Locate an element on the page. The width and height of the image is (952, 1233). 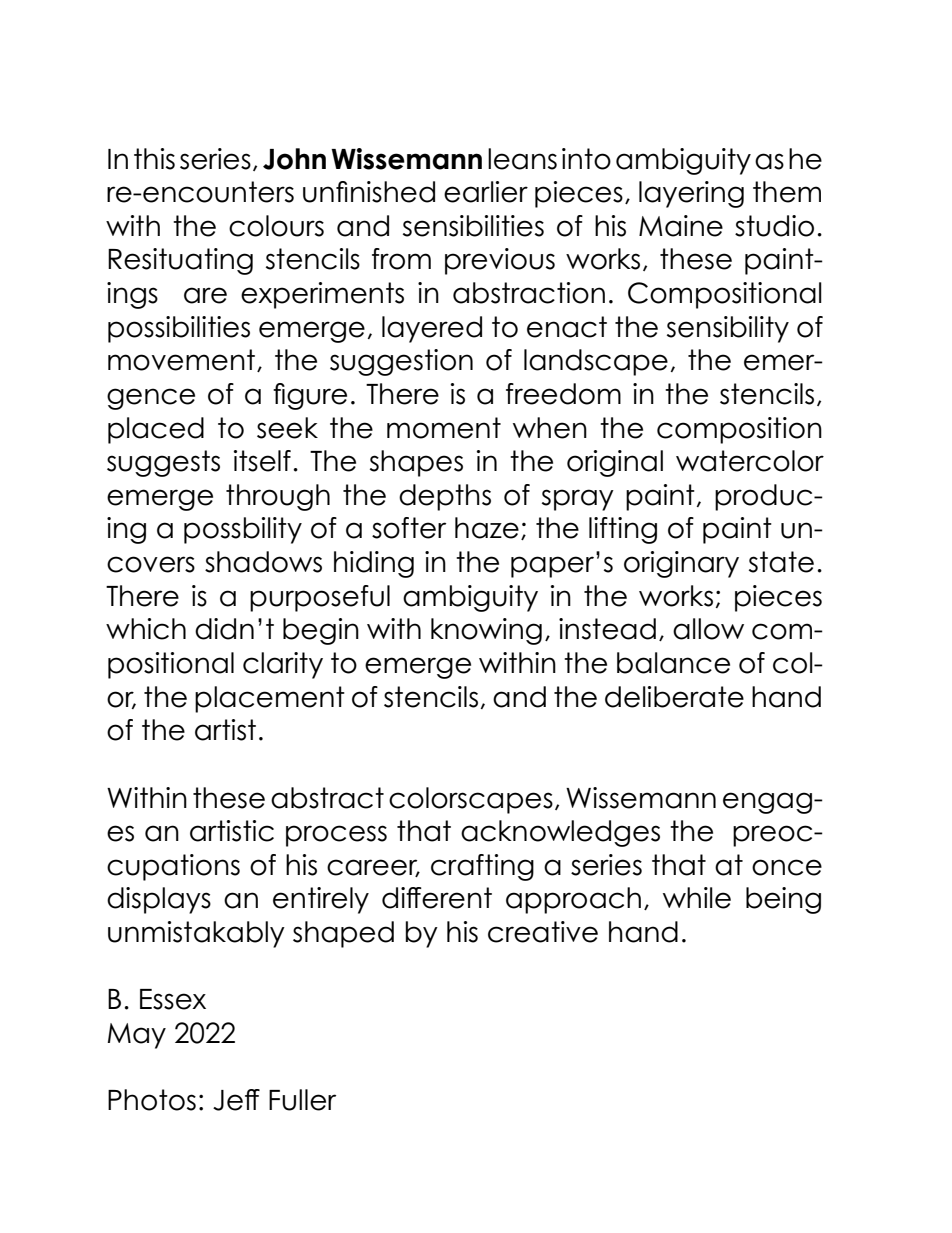
layering is located at coordinates (691, 194).
